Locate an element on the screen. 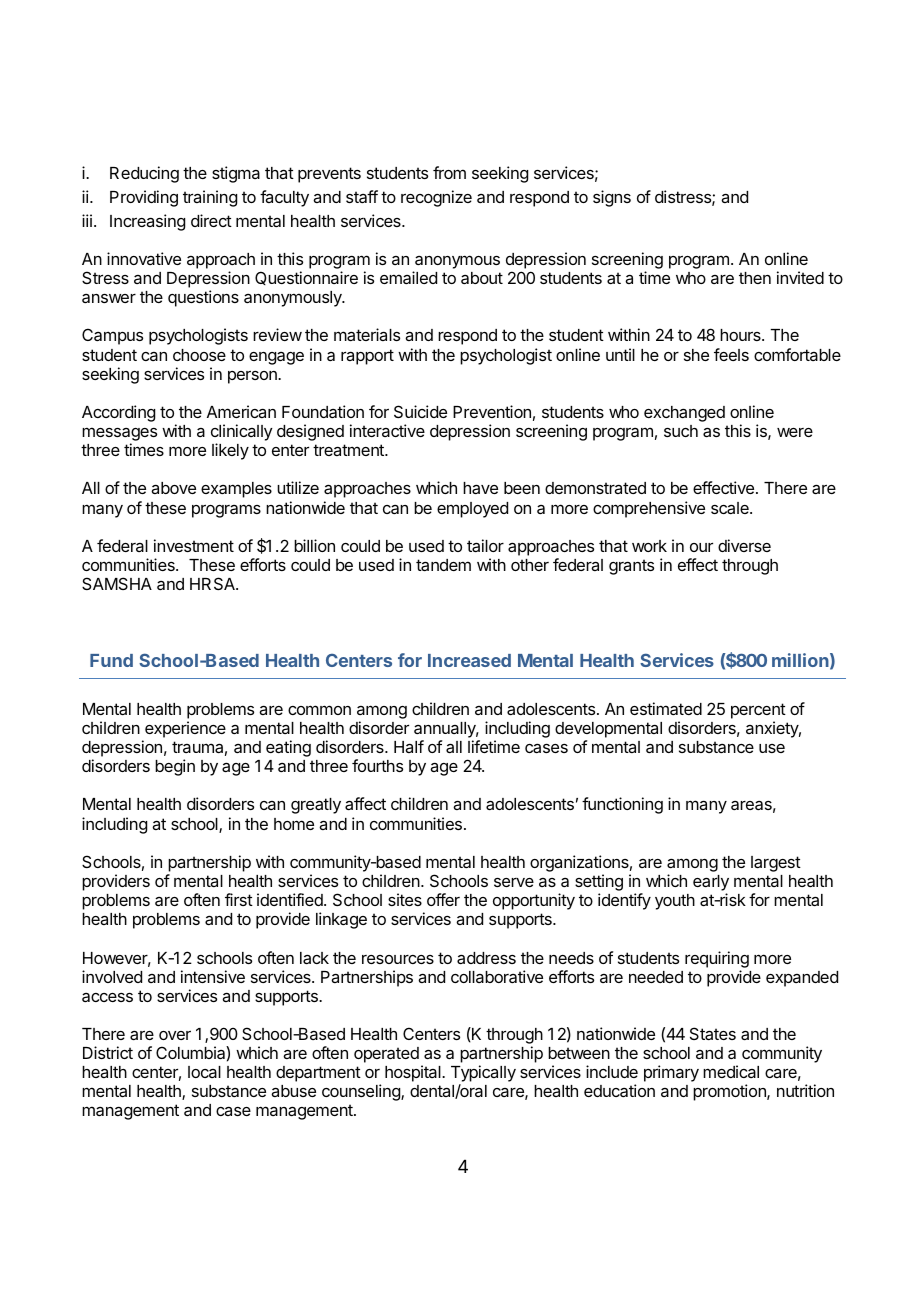 This screenshot has height=1308, width=924. Suicide is located at coordinates (420, 411).
